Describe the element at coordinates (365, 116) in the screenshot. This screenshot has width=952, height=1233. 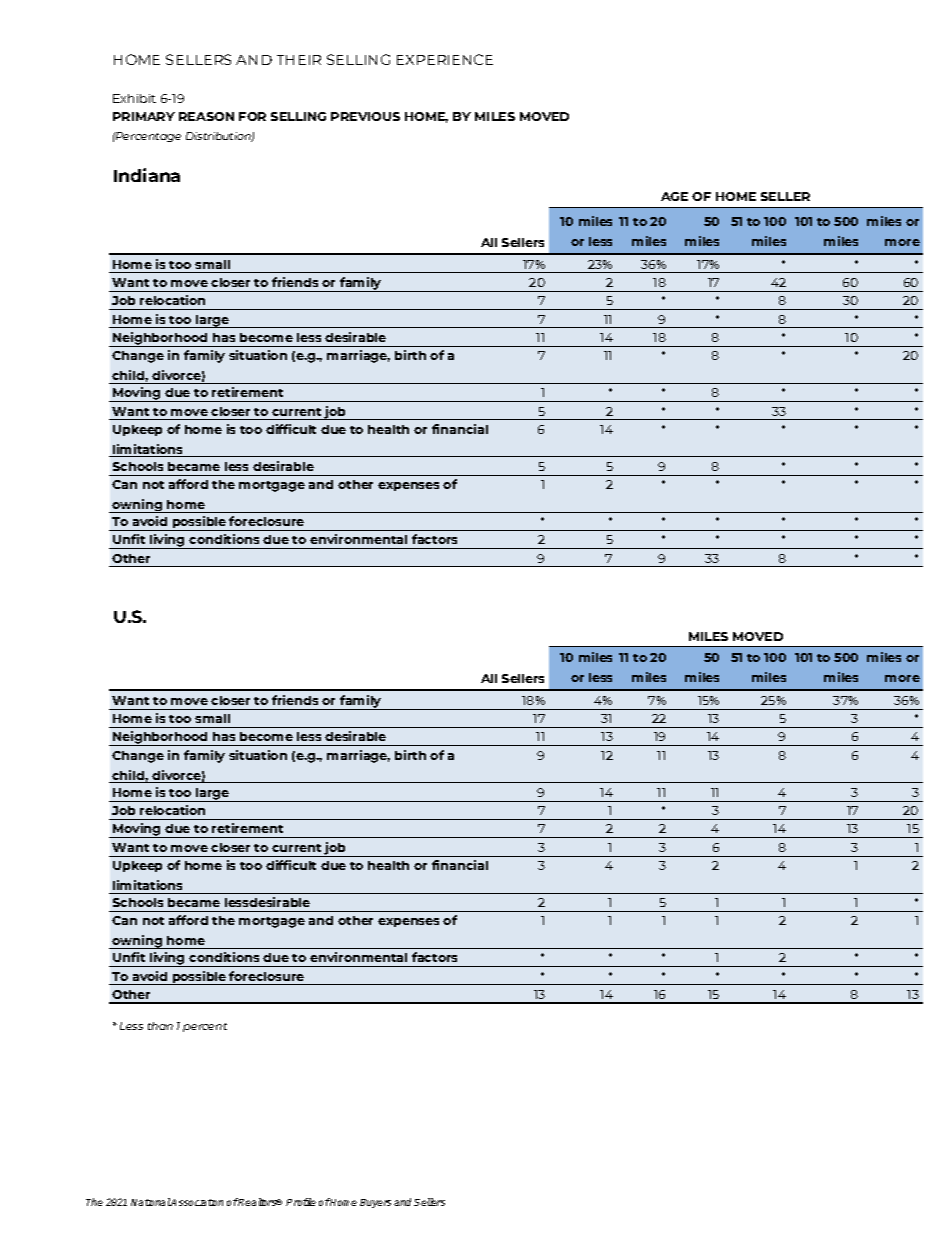
I see `PREVIOUS` at that location.
